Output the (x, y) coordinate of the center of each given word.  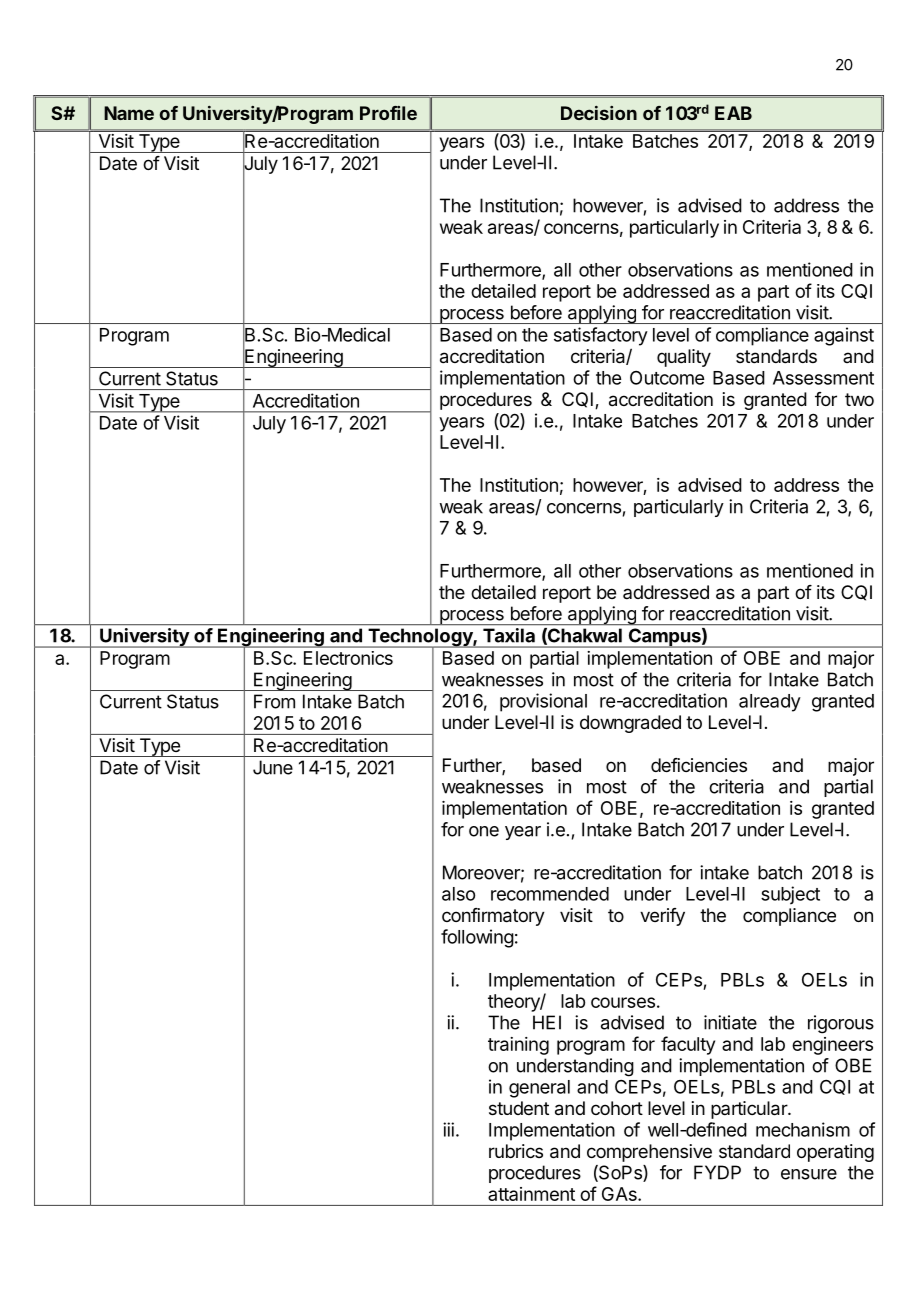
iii (448, 1129)
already (770, 703)
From (274, 701)
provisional (543, 702)
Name (129, 113)
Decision (599, 113)
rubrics (516, 1151)
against (844, 336)
